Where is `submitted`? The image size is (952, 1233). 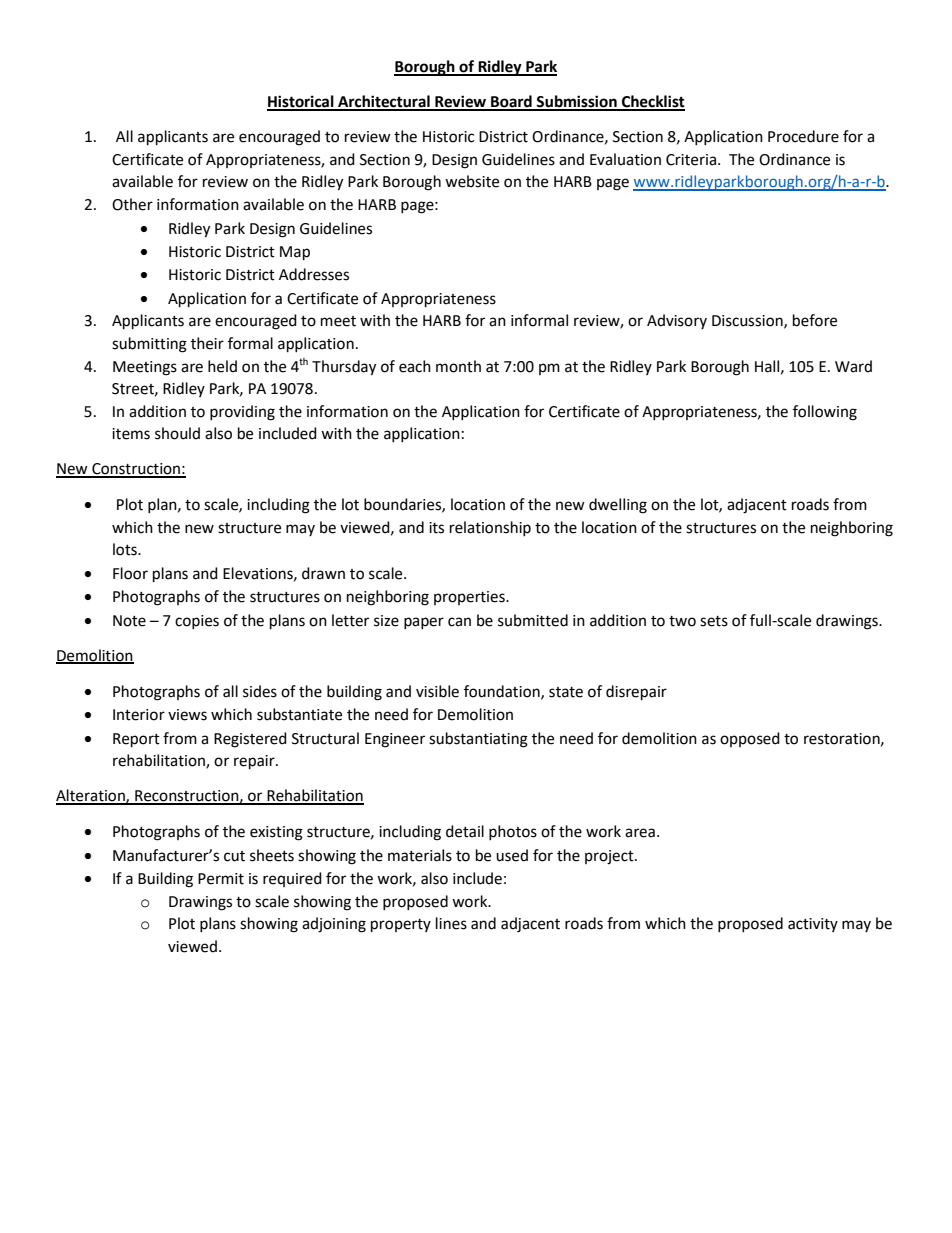
submitted is located at coordinates (533, 620).
